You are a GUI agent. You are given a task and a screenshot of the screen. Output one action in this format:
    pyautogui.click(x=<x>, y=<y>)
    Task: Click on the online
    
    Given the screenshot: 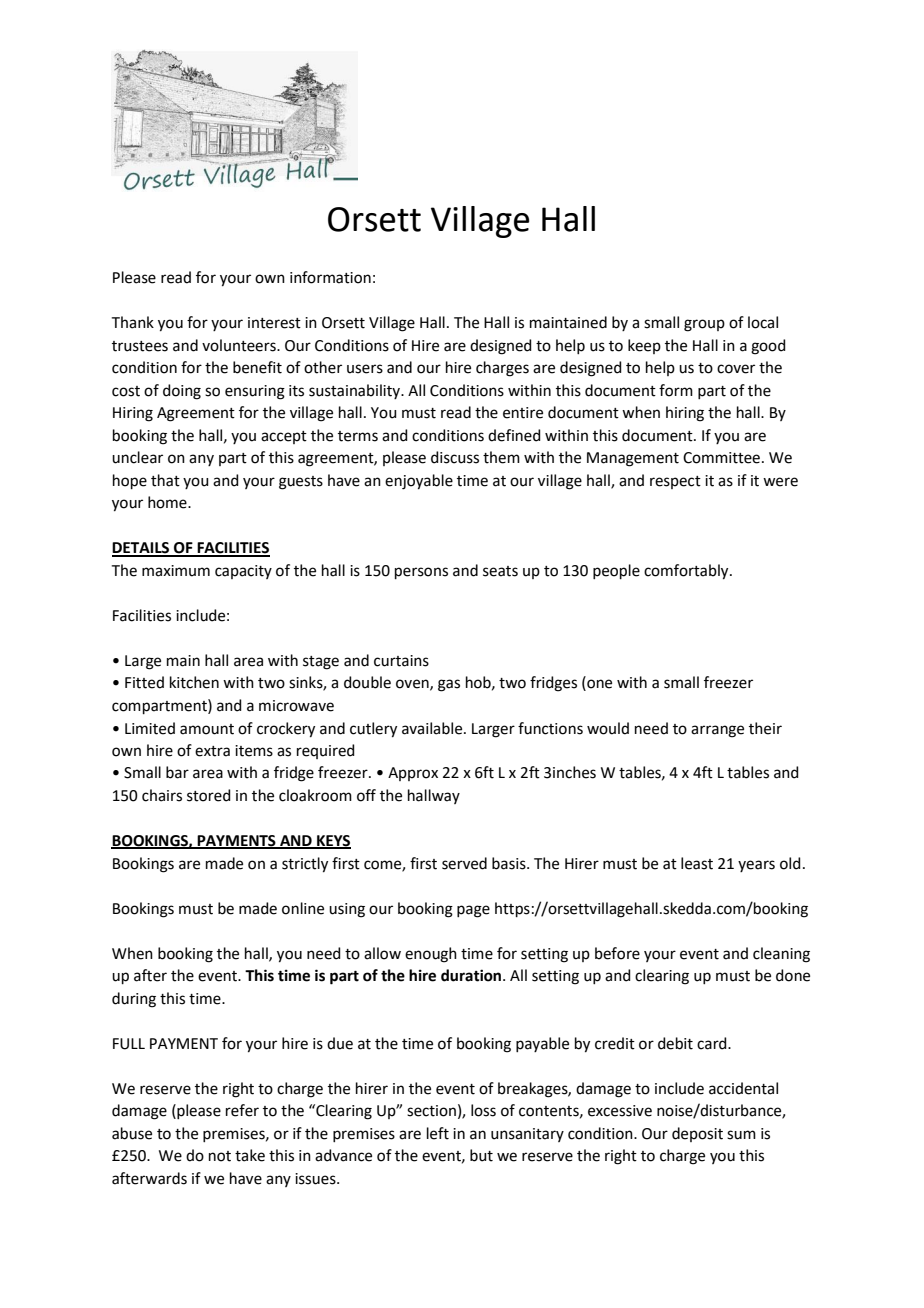 What is the action you would take?
    pyautogui.click(x=303, y=908)
